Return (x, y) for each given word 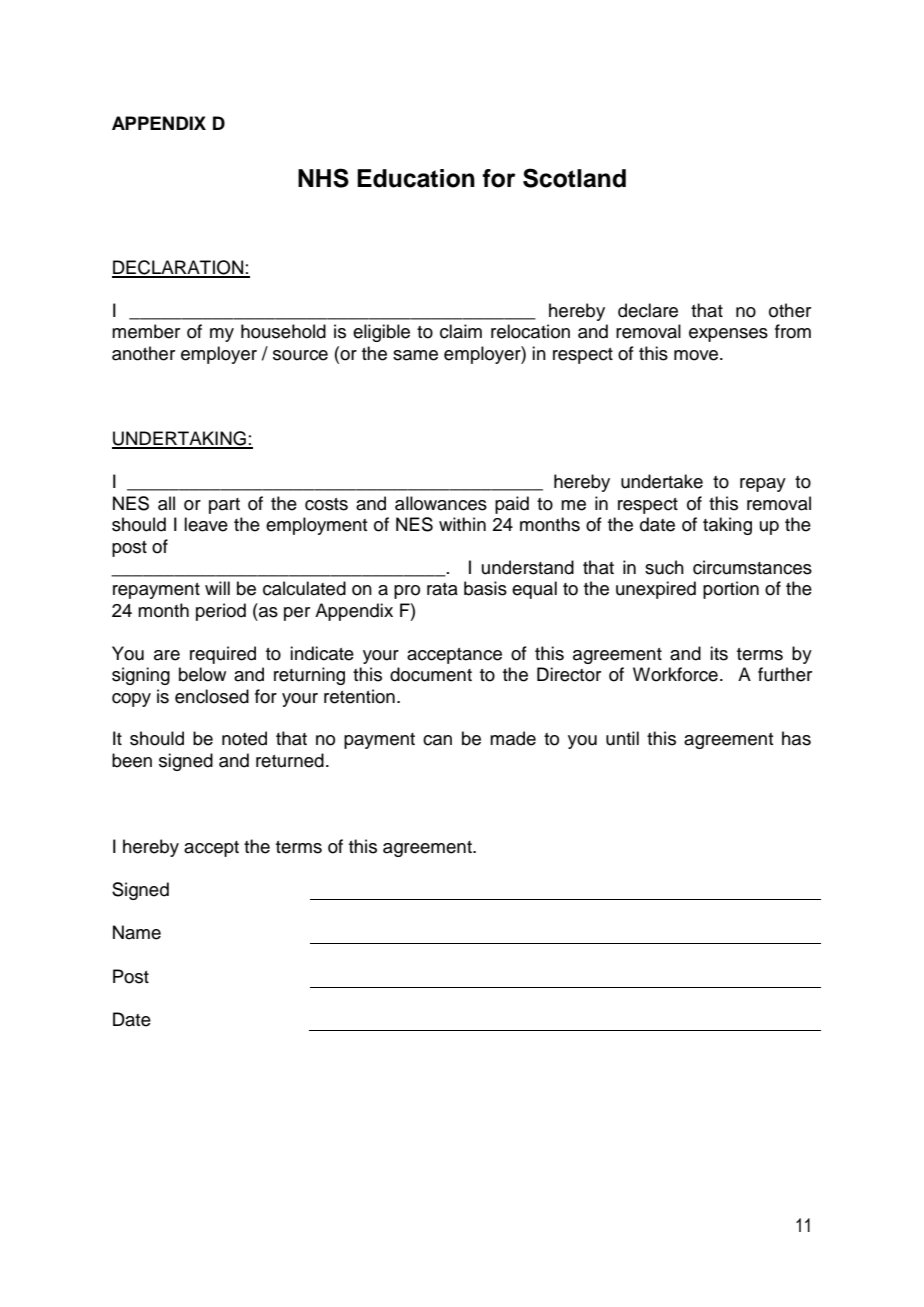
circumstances (752, 567)
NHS (323, 178)
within (462, 524)
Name (137, 932)
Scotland (574, 178)
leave (206, 524)
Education (416, 178)
